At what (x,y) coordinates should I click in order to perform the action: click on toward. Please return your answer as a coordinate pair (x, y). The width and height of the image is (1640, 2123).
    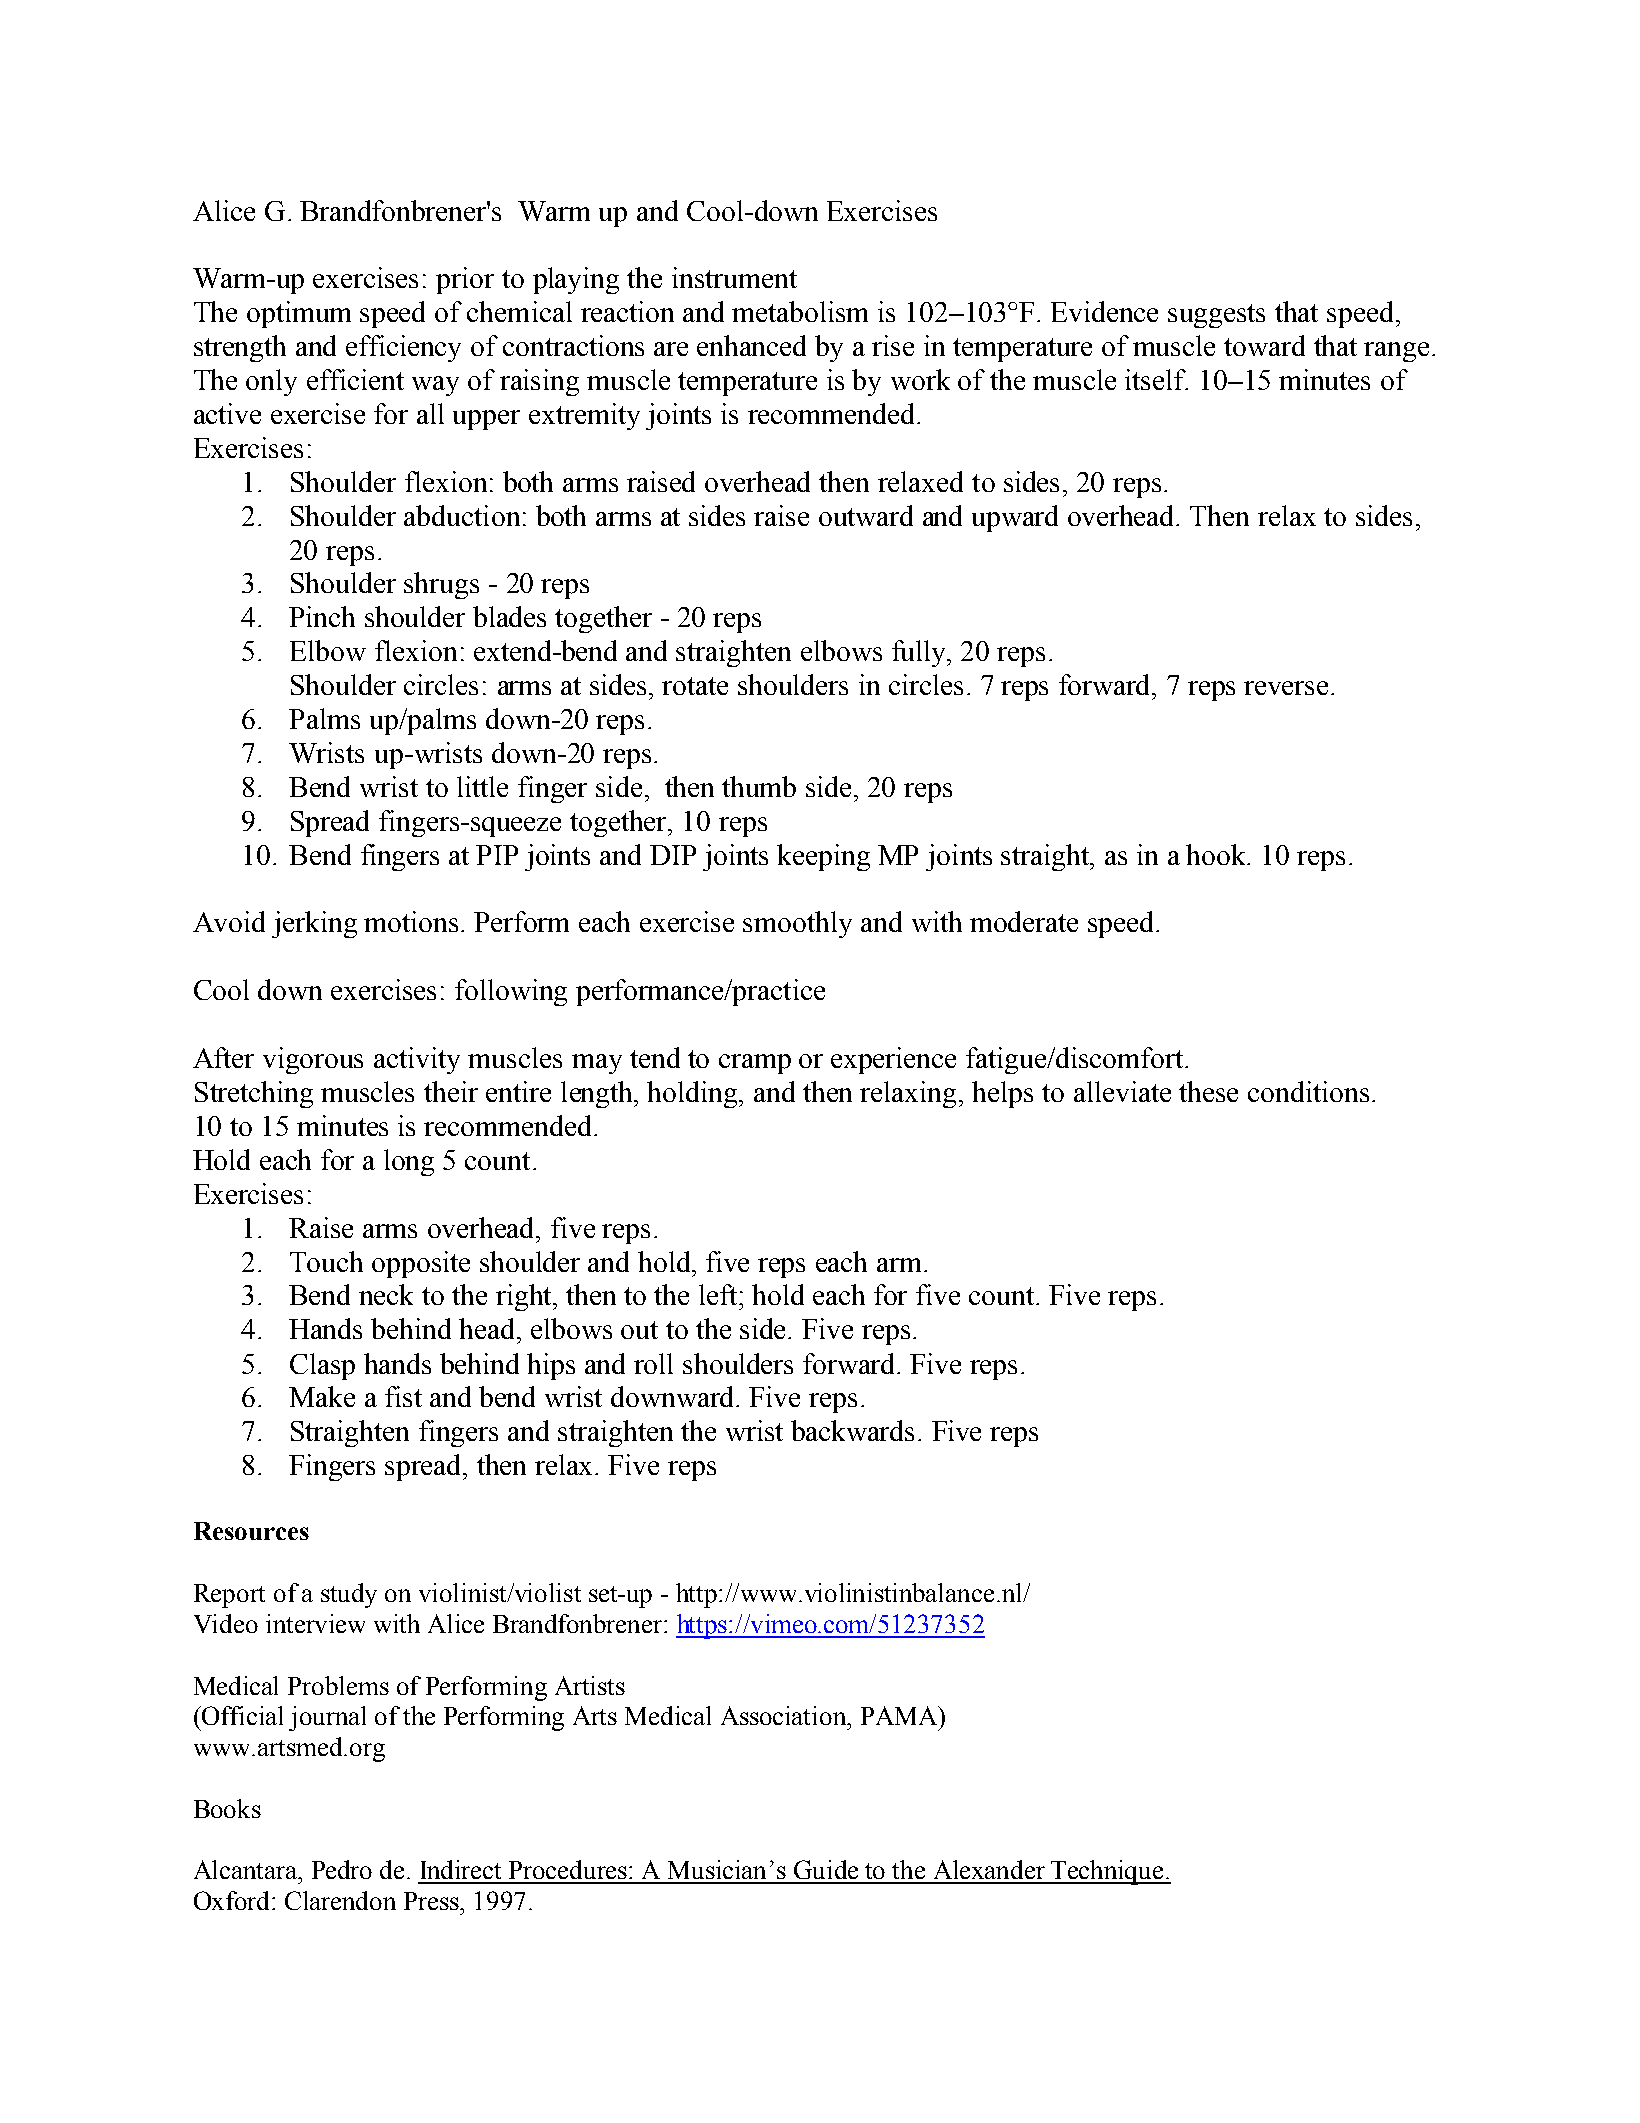
    Looking at the image, I should click on (1264, 345).
